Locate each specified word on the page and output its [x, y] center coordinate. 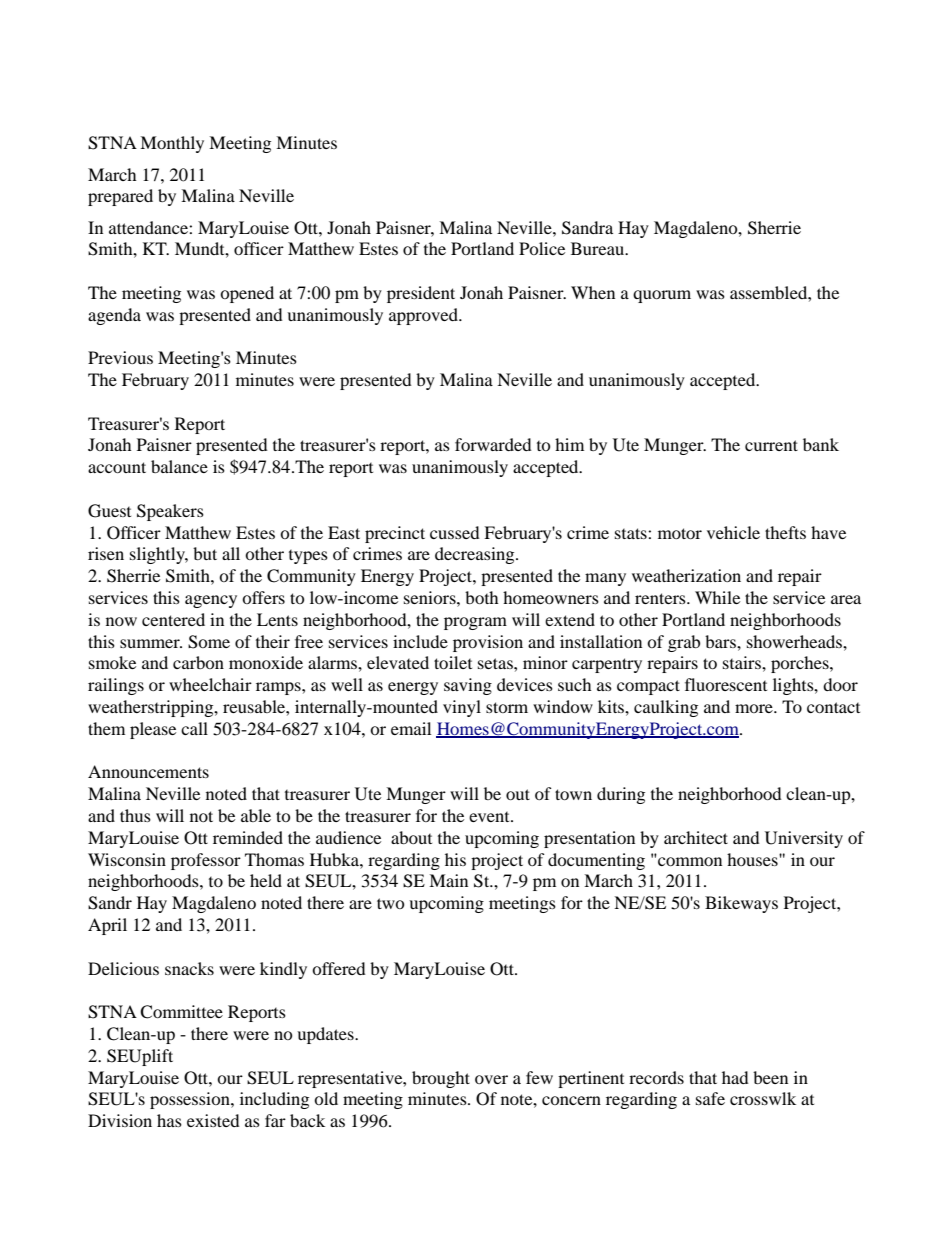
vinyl [462, 708]
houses [753, 859]
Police [542, 248]
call [194, 728]
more [755, 708]
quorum [662, 296]
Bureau [598, 248]
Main [448, 880]
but [205, 553]
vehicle [733, 532]
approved [424, 316]
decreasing [476, 555]
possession [191, 1100]
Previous [120, 357]
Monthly [172, 144]
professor [206, 861]
